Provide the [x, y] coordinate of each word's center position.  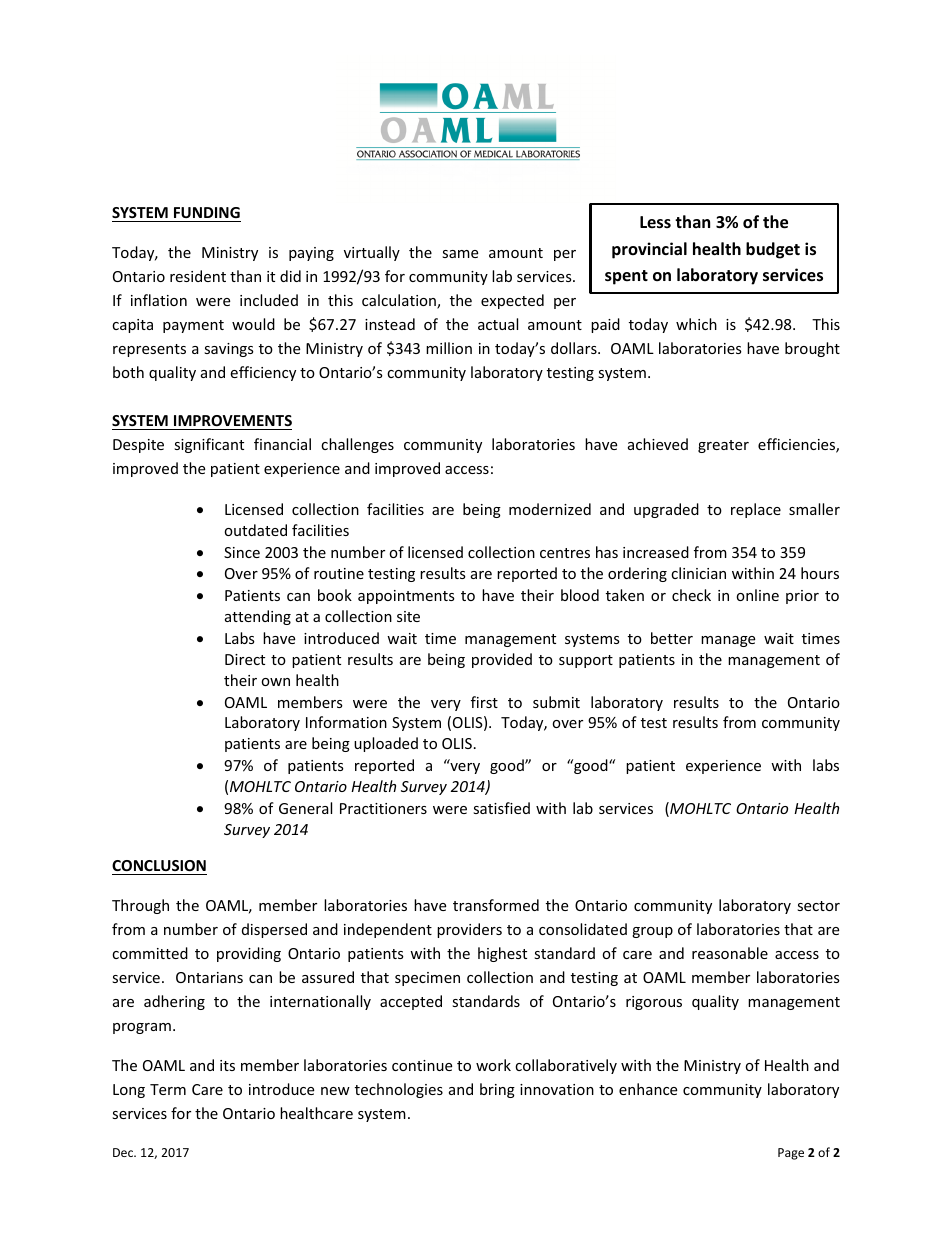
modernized [550, 509]
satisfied [501, 808]
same [460, 254]
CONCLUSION [159, 867]
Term [168, 1089]
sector [818, 906]
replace [756, 510]
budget [773, 250]
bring [497, 1090]
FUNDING [206, 214]
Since [242, 552]
